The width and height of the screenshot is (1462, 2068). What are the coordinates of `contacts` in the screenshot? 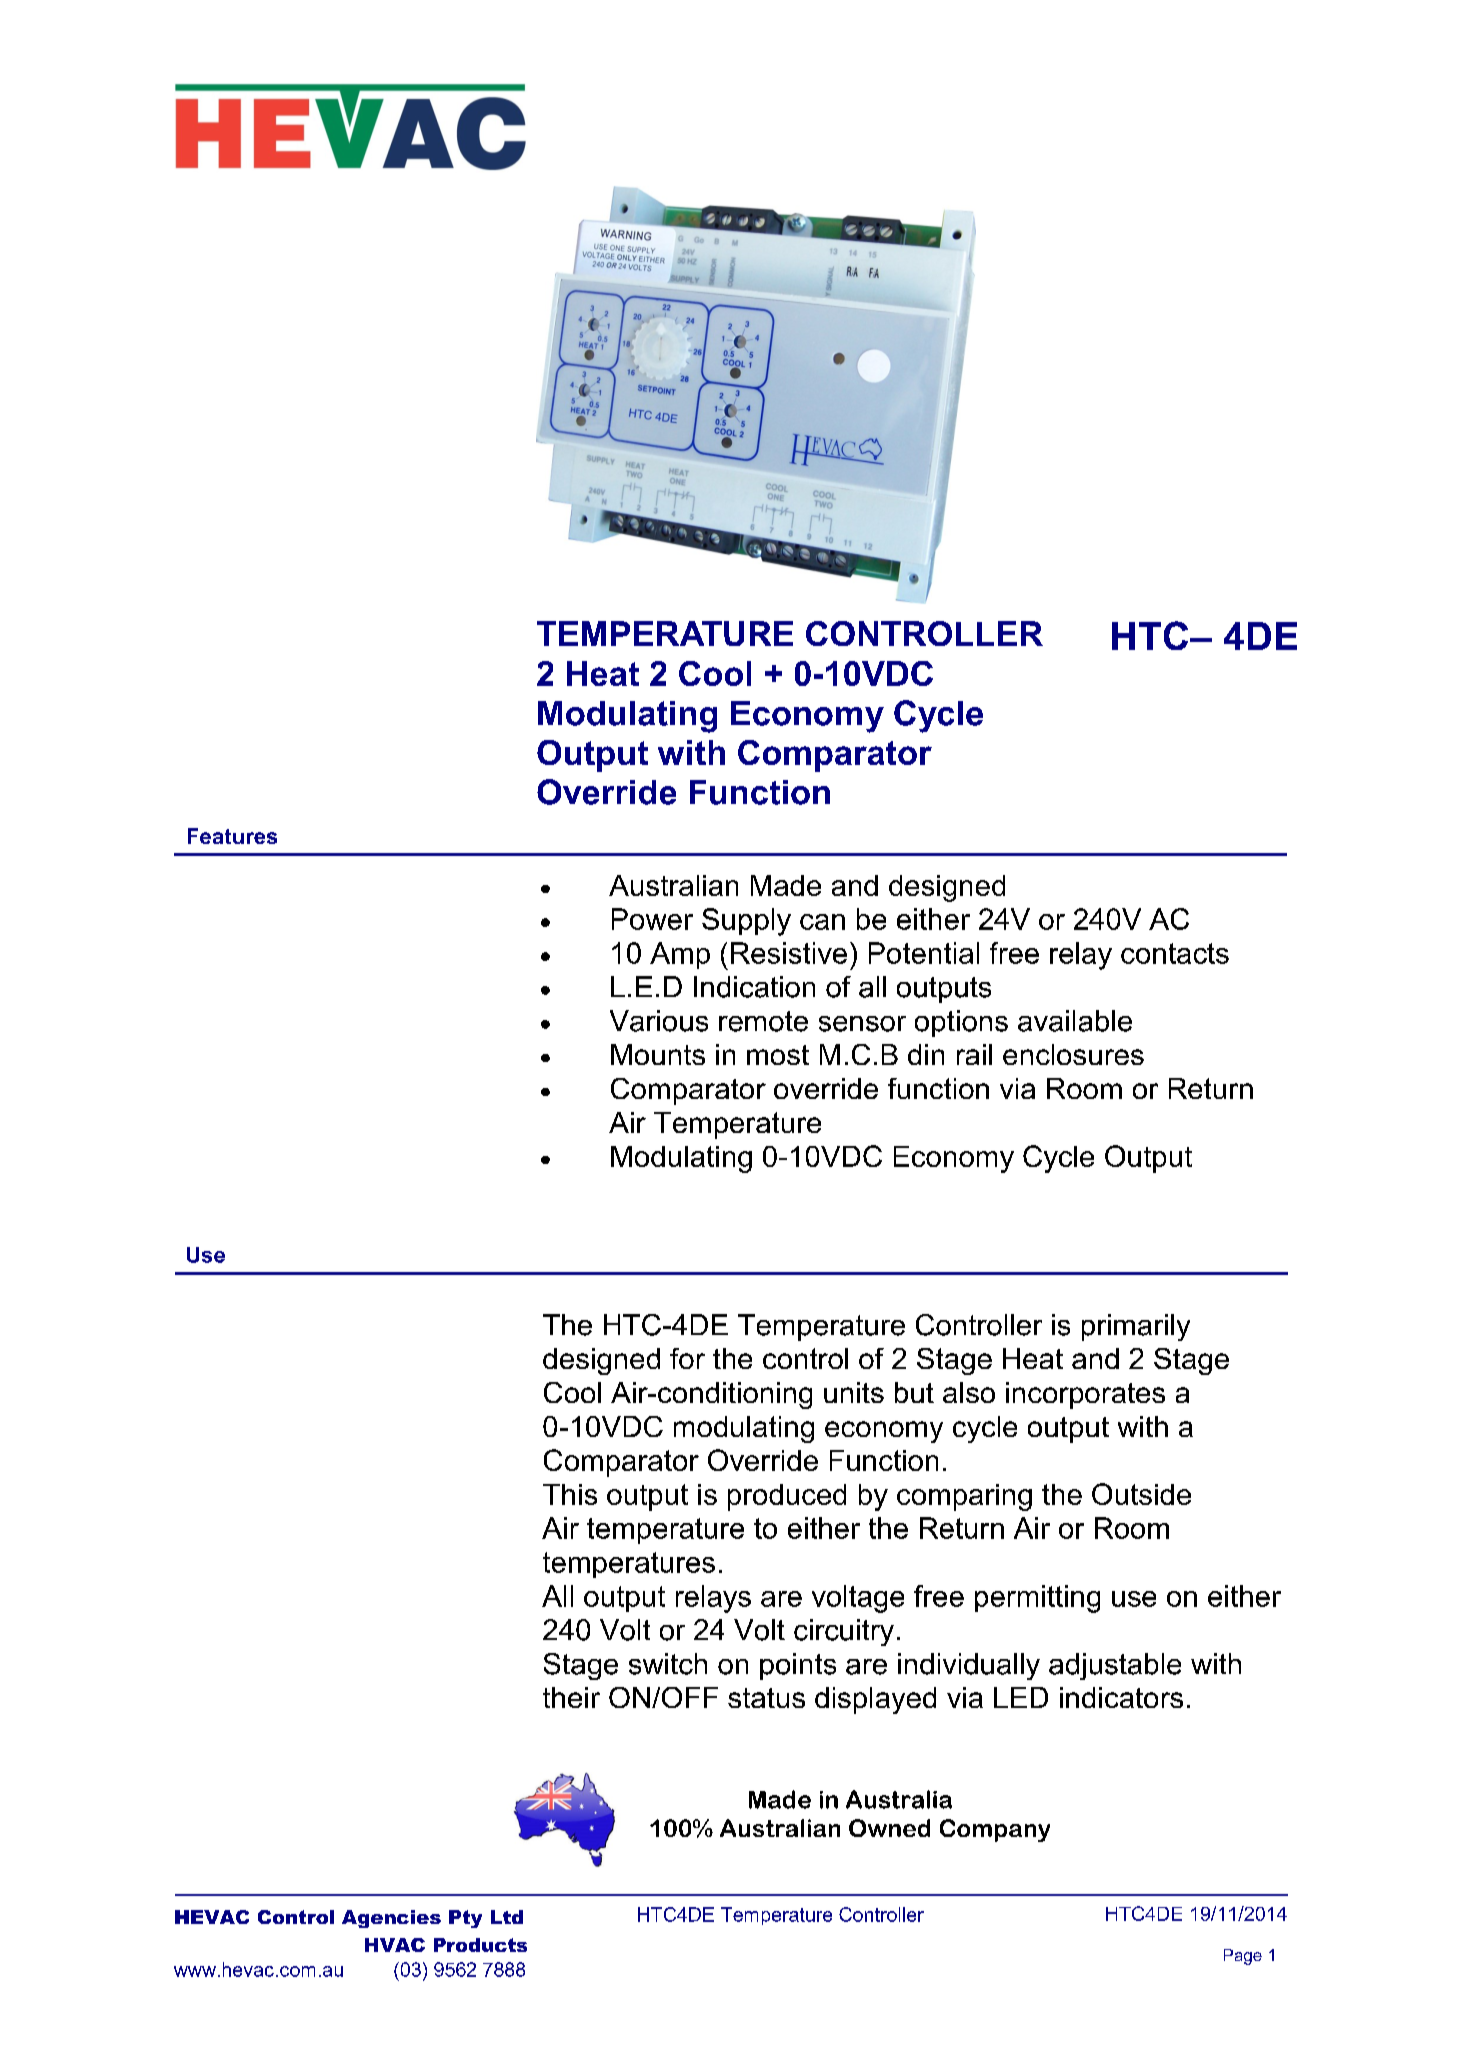 It's located at (1175, 953).
